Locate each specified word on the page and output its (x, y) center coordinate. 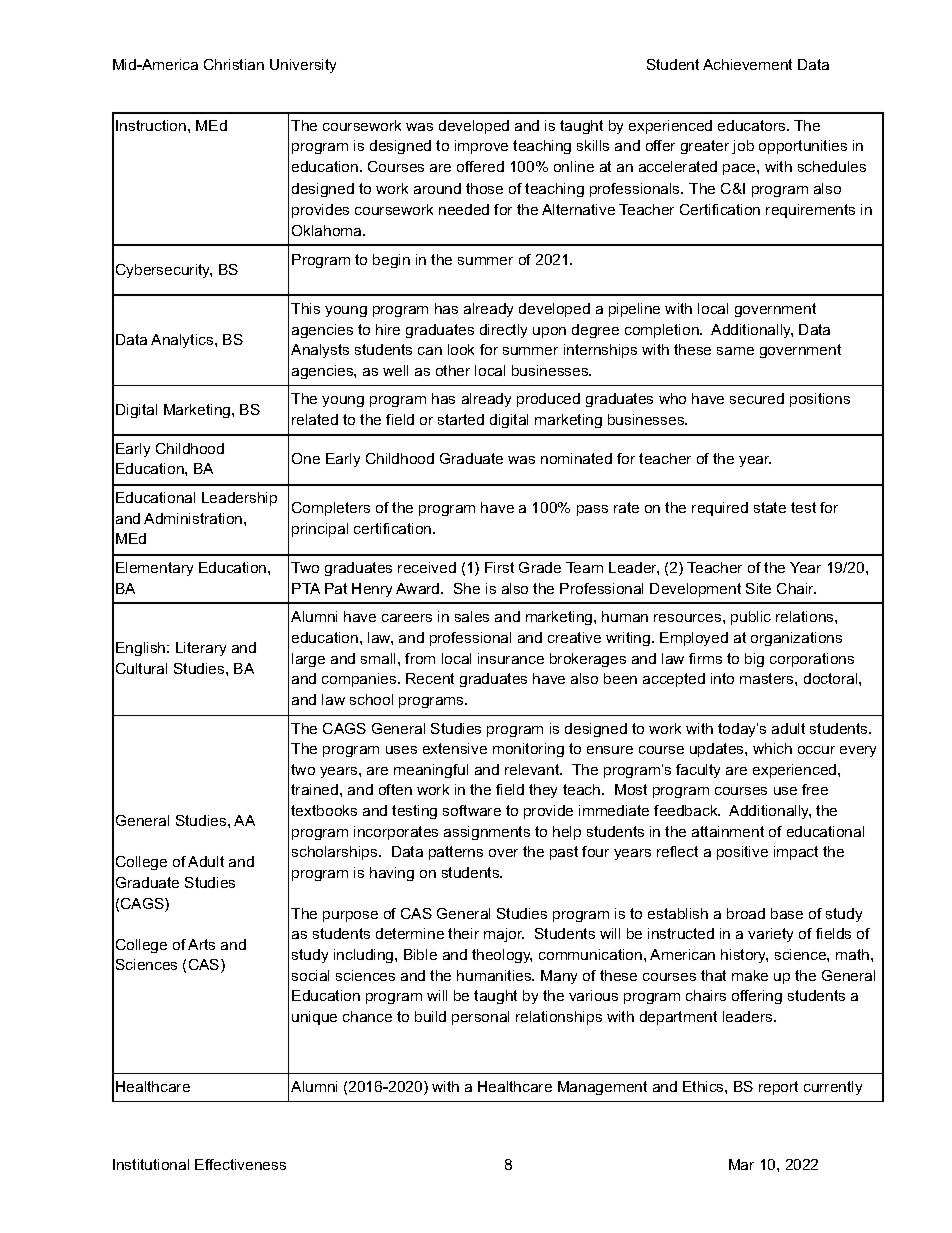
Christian (234, 64)
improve (481, 147)
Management (602, 1088)
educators (753, 125)
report (778, 1088)
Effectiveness (240, 1164)
